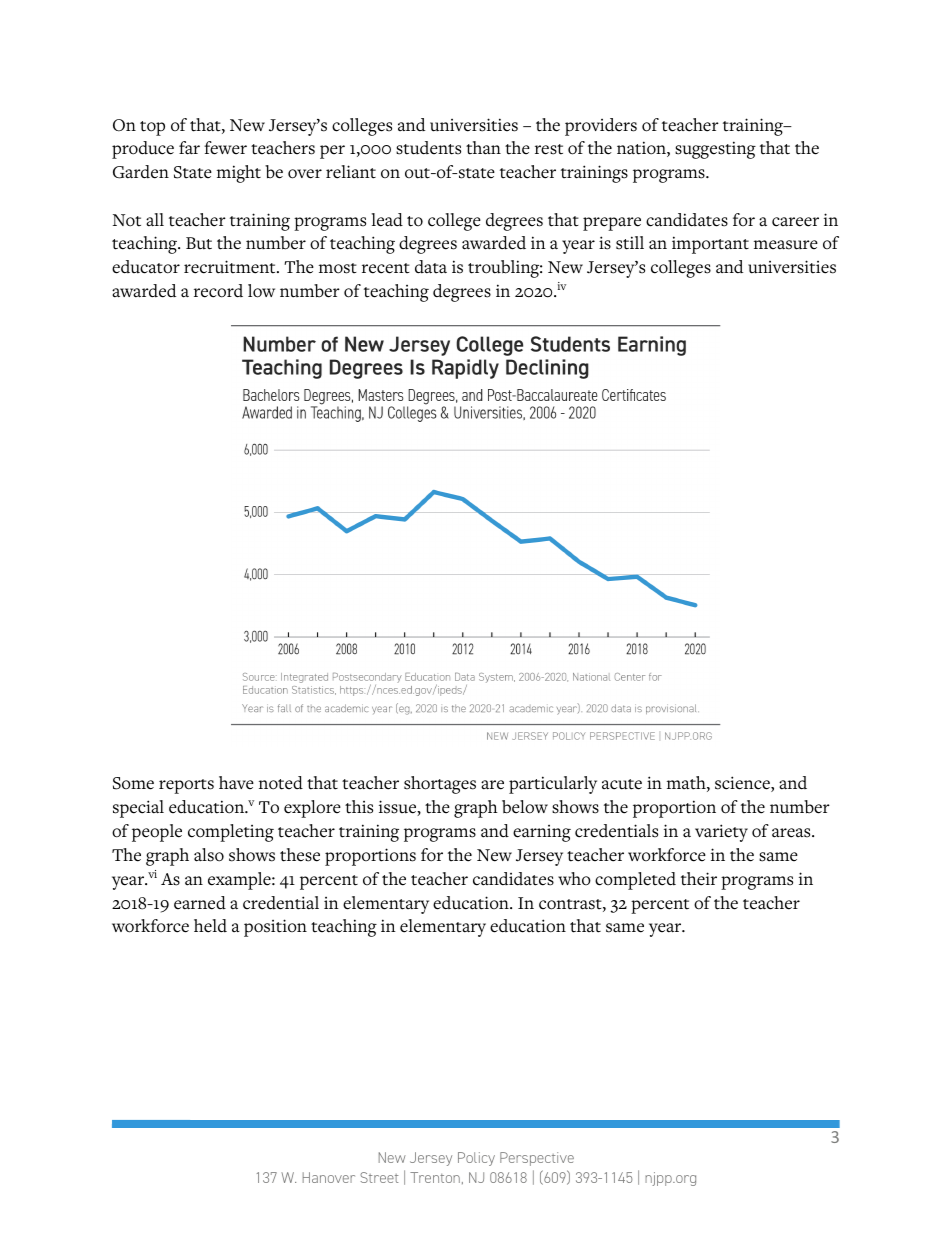 Image resolution: width=952 pixels, height=1233 pixels. Describe the element at coordinates (483, 148) in the screenshot. I see `than` at that location.
